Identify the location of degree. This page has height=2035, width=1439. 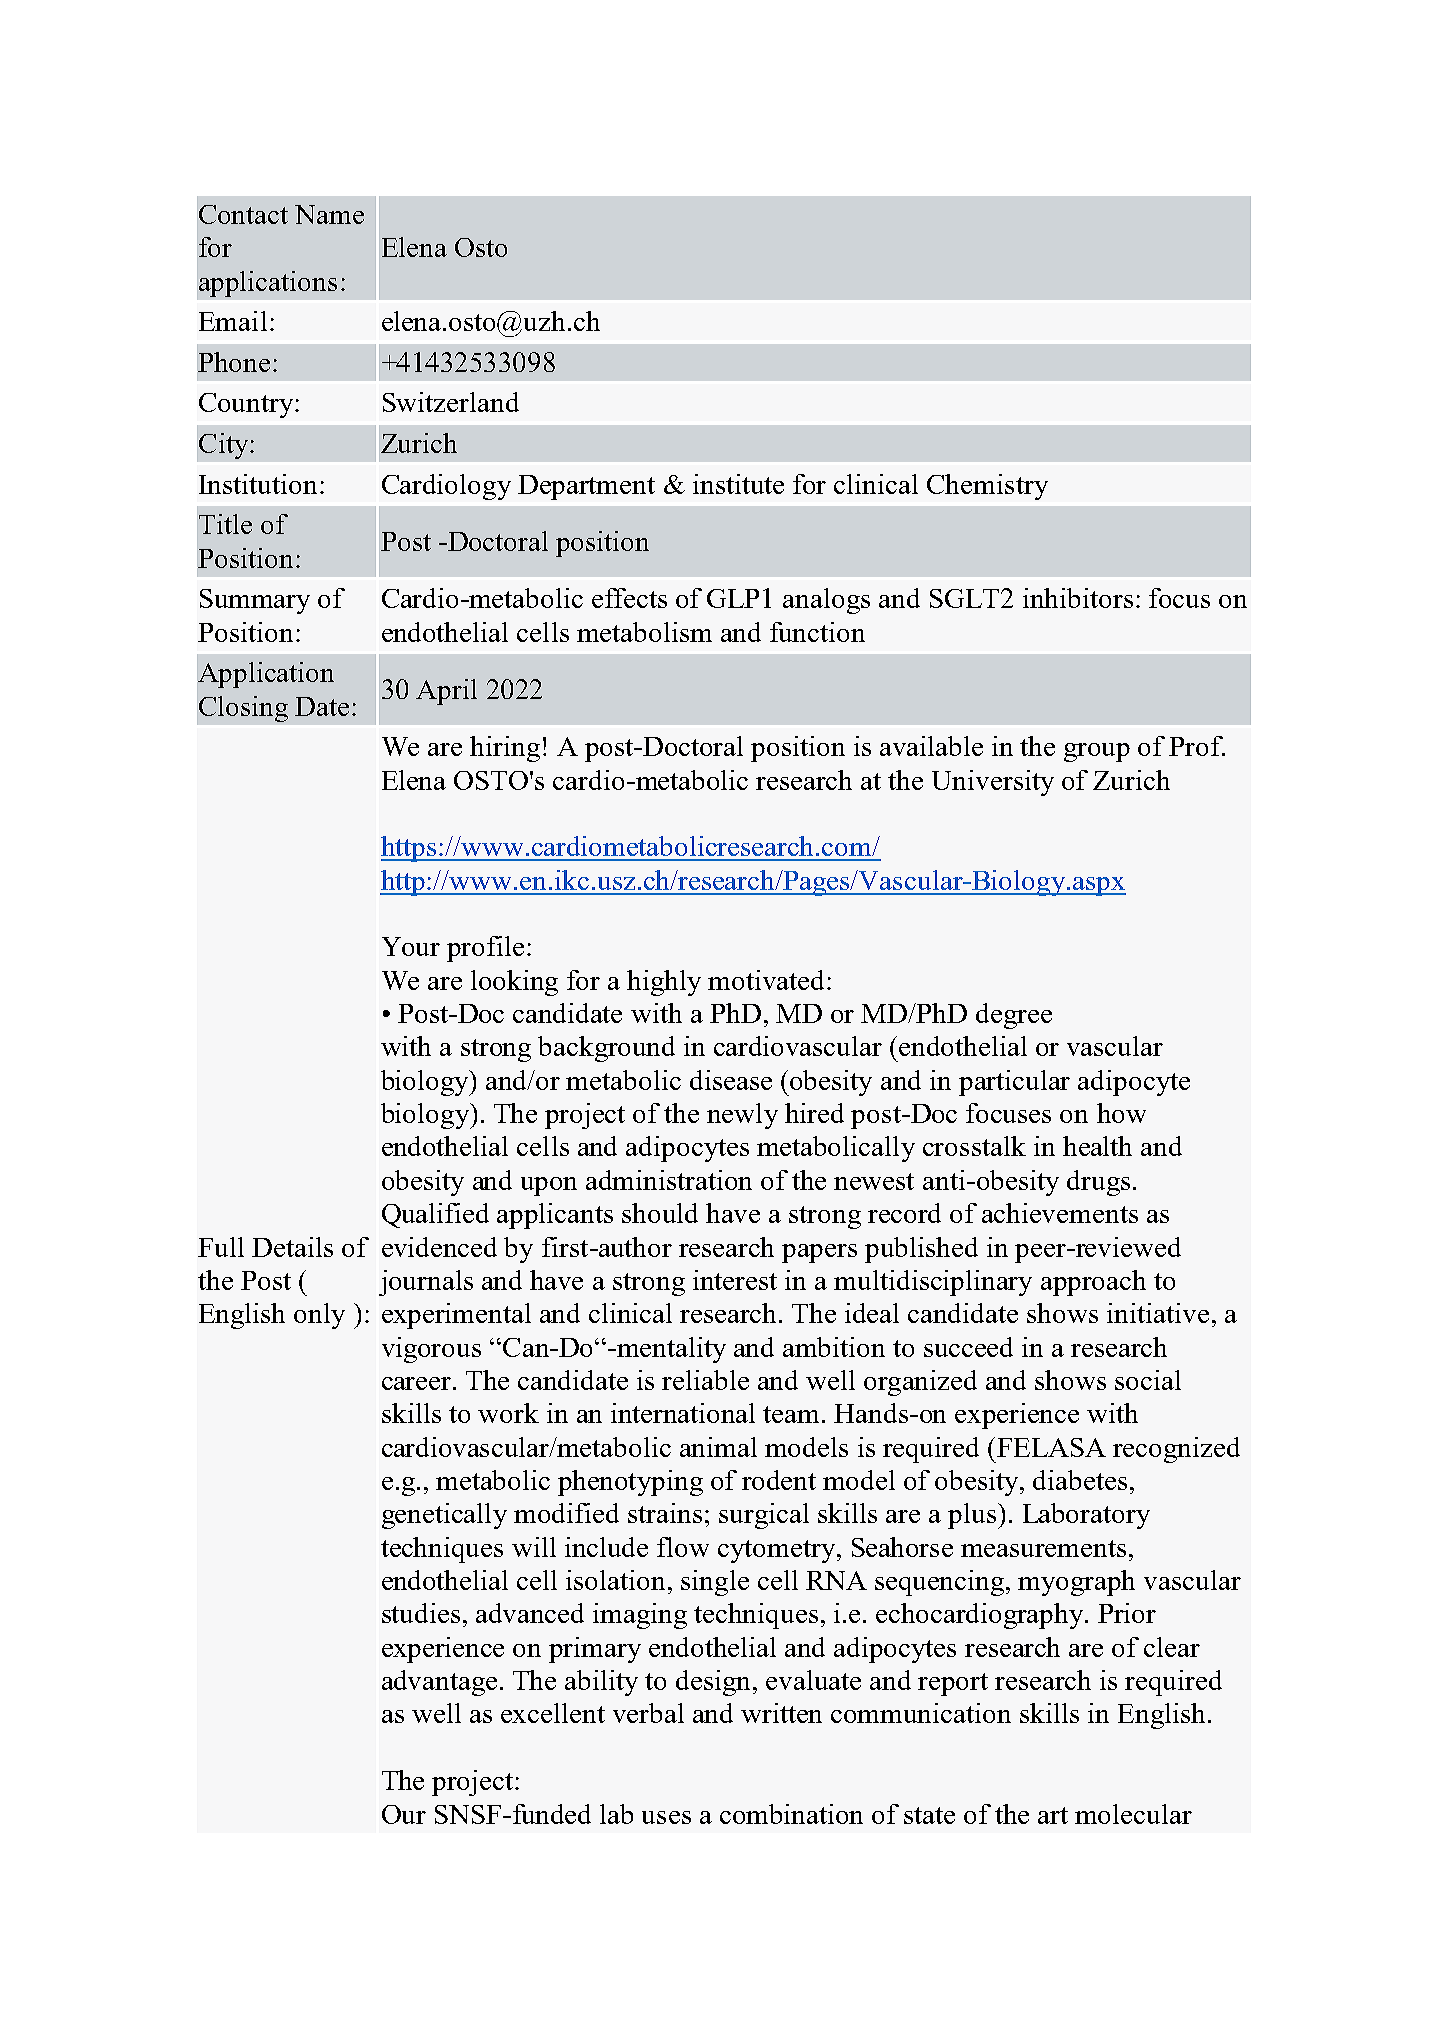
(1014, 1016).
